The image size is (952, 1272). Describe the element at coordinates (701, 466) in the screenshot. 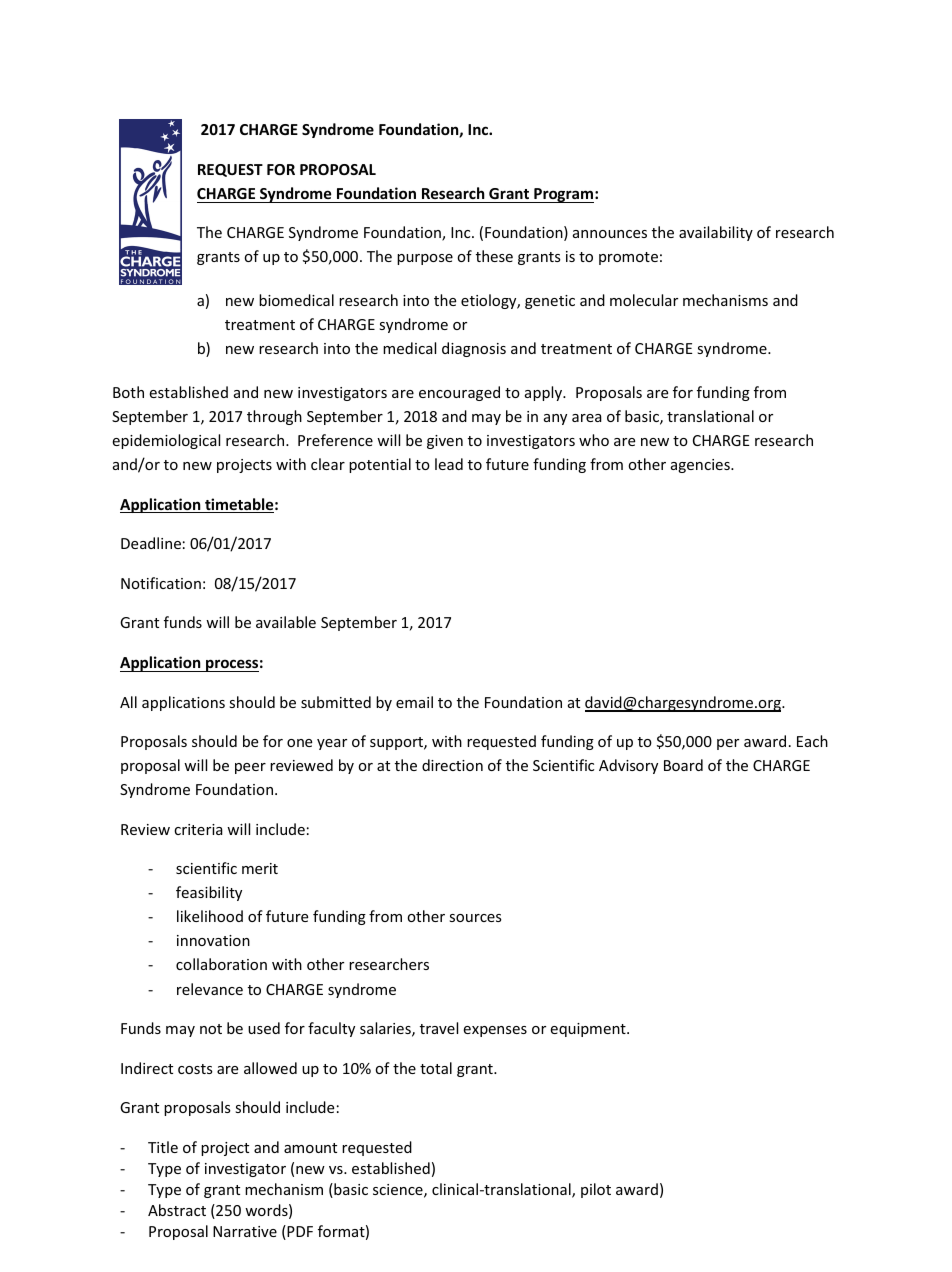

I see `agencies` at that location.
